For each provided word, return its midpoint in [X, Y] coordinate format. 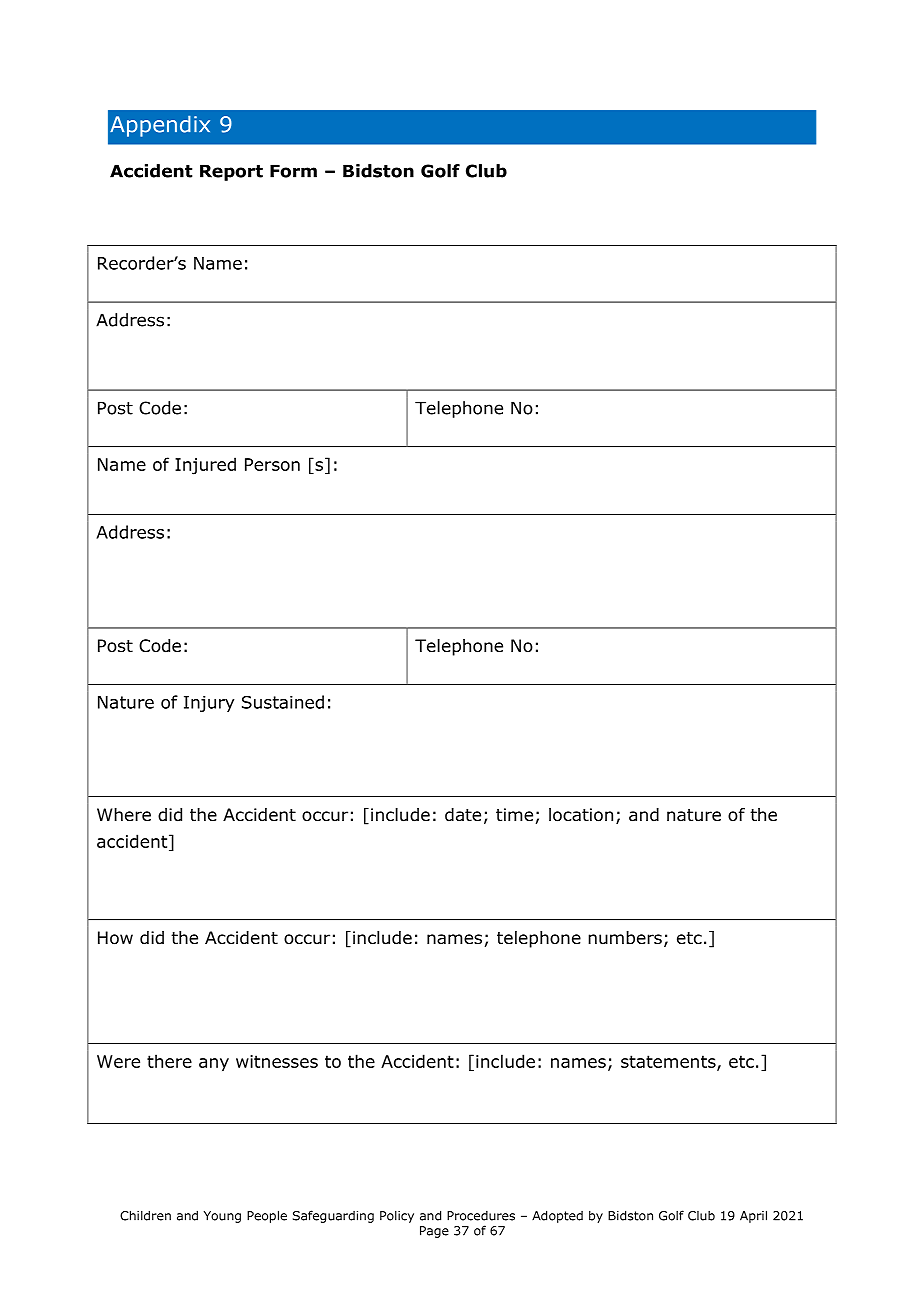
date [463, 815]
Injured [205, 466]
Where [124, 815]
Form [293, 171]
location [581, 815]
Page [434, 1232]
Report [231, 172]
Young [222, 1217]
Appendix [160, 126]
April [753, 1216]
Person [272, 464]
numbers [625, 938]
